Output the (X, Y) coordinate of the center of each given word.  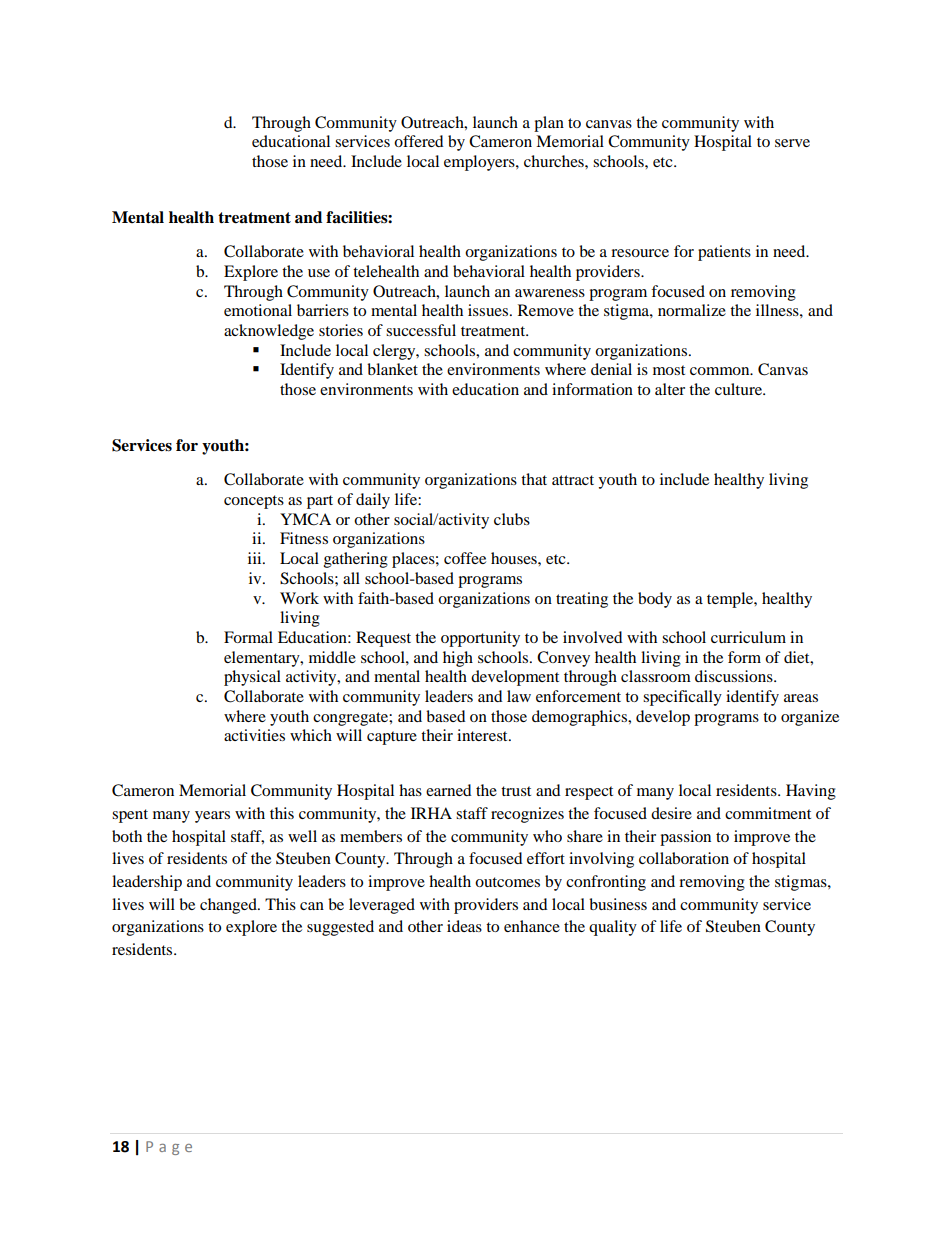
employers (480, 163)
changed (229, 906)
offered (419, 141)
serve (792, 143)
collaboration (684, 858)
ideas (464, 926)
